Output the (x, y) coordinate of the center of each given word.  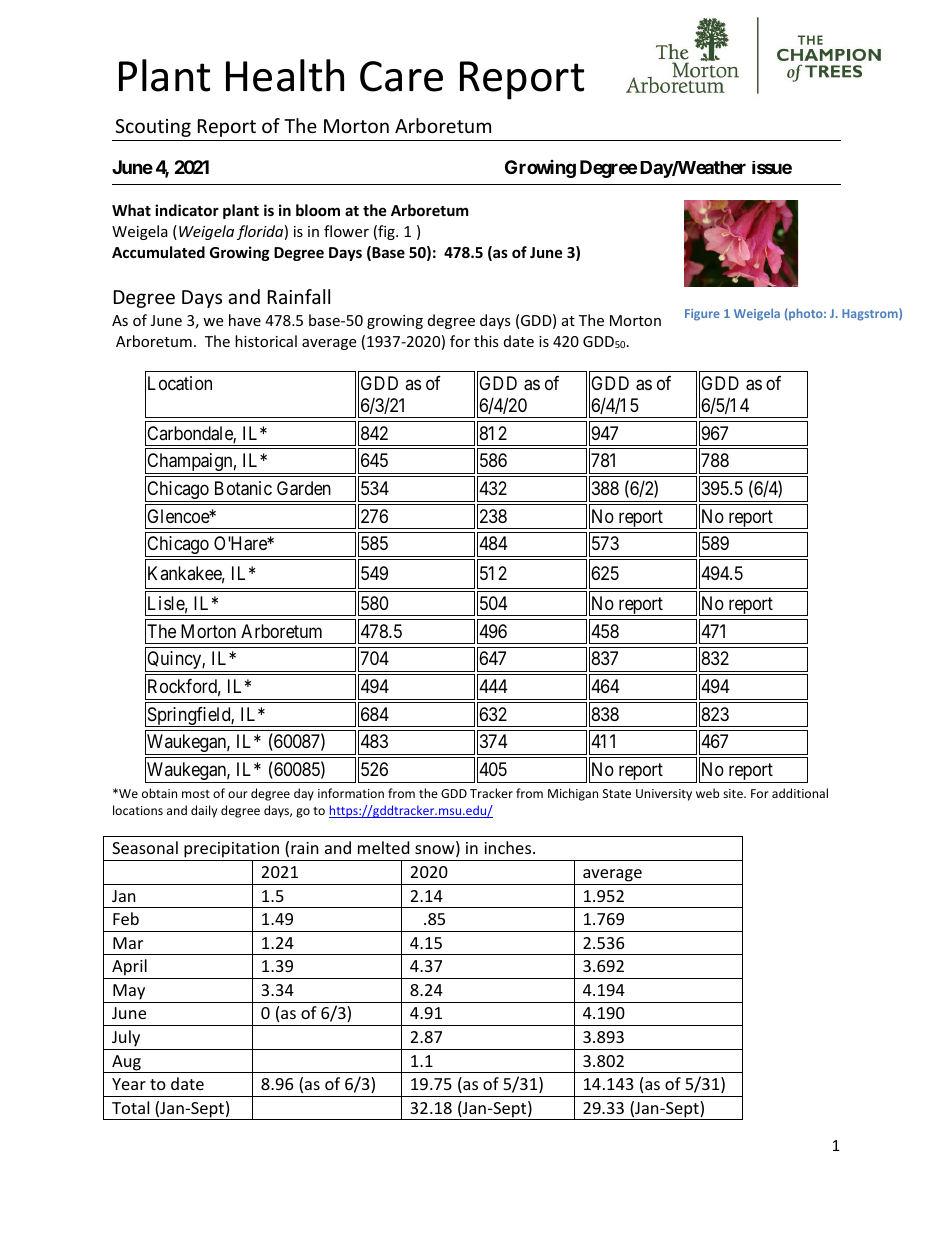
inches (509, 847)
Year (129, 1084)
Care (401, 76)
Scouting (153, 128)
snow (436, 851)
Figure (702, 315)
